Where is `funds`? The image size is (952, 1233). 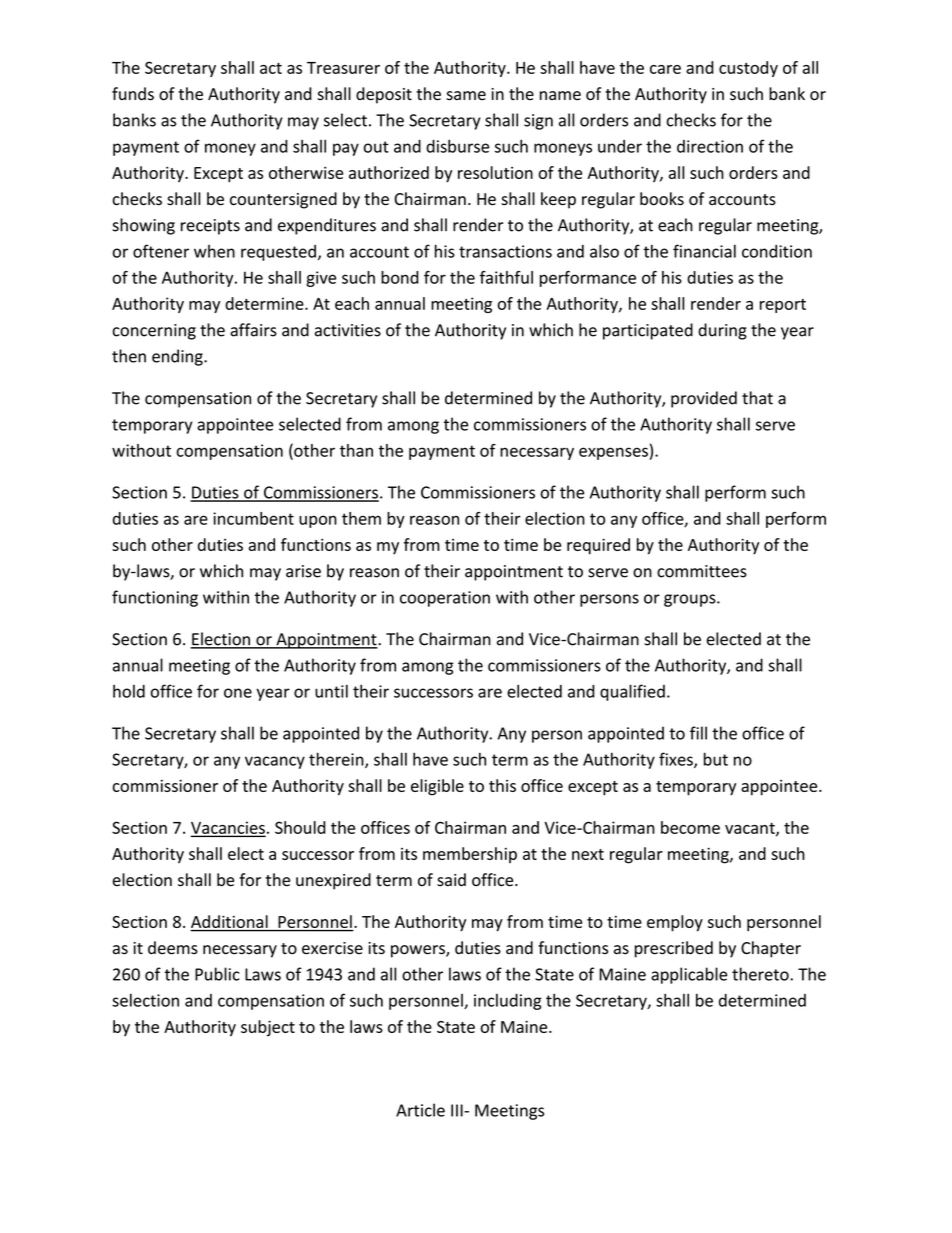
funds is located at coordinates (133, 94).
